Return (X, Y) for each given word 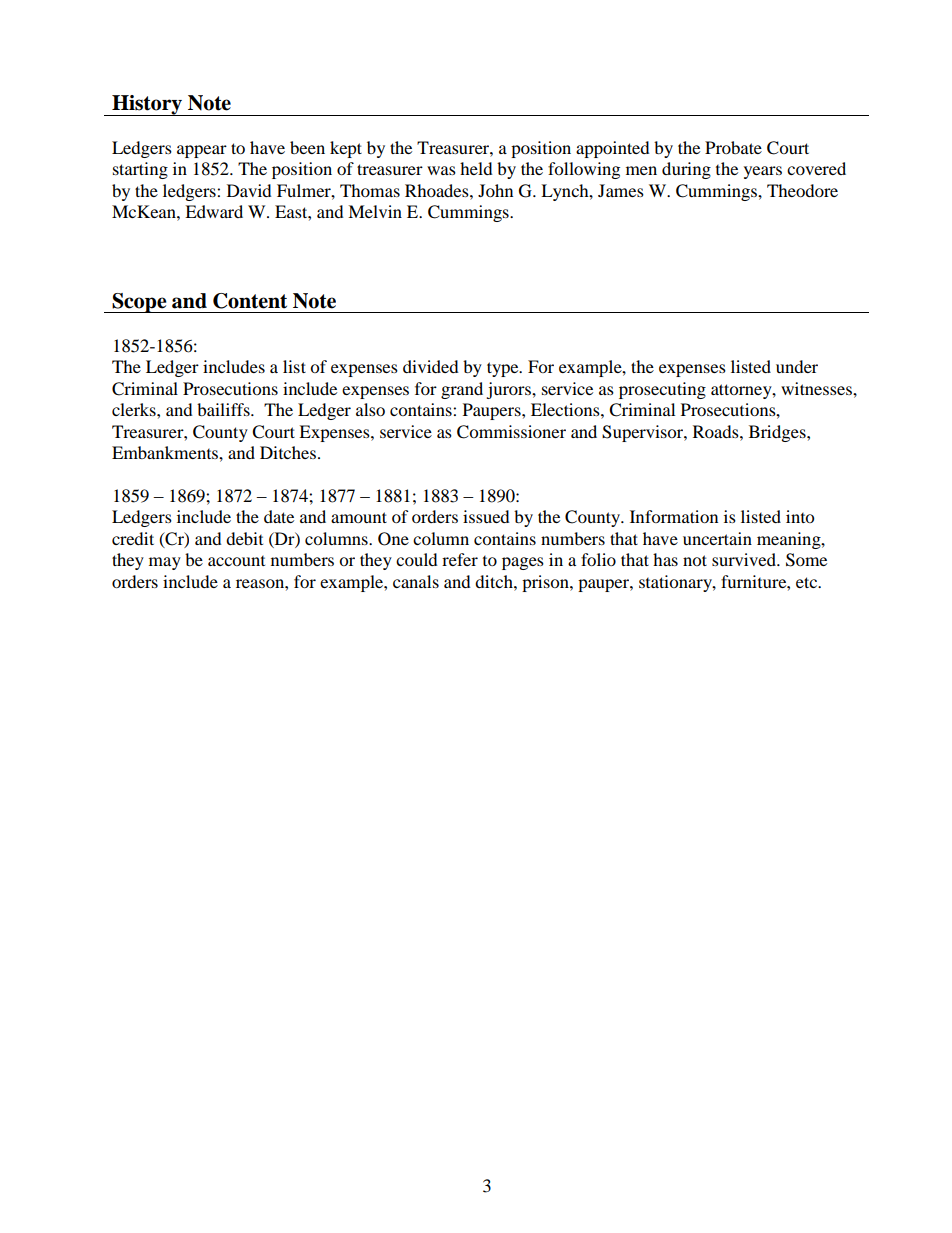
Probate (733, 147)
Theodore (802, 190)
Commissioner (511, 432)
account (236, 561)
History (147, 105)
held (476, 168)
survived (745, 559)
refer (460, 559)
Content (250, 301)
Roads (717, 431)
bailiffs (224, 409)
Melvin (375, 211)
